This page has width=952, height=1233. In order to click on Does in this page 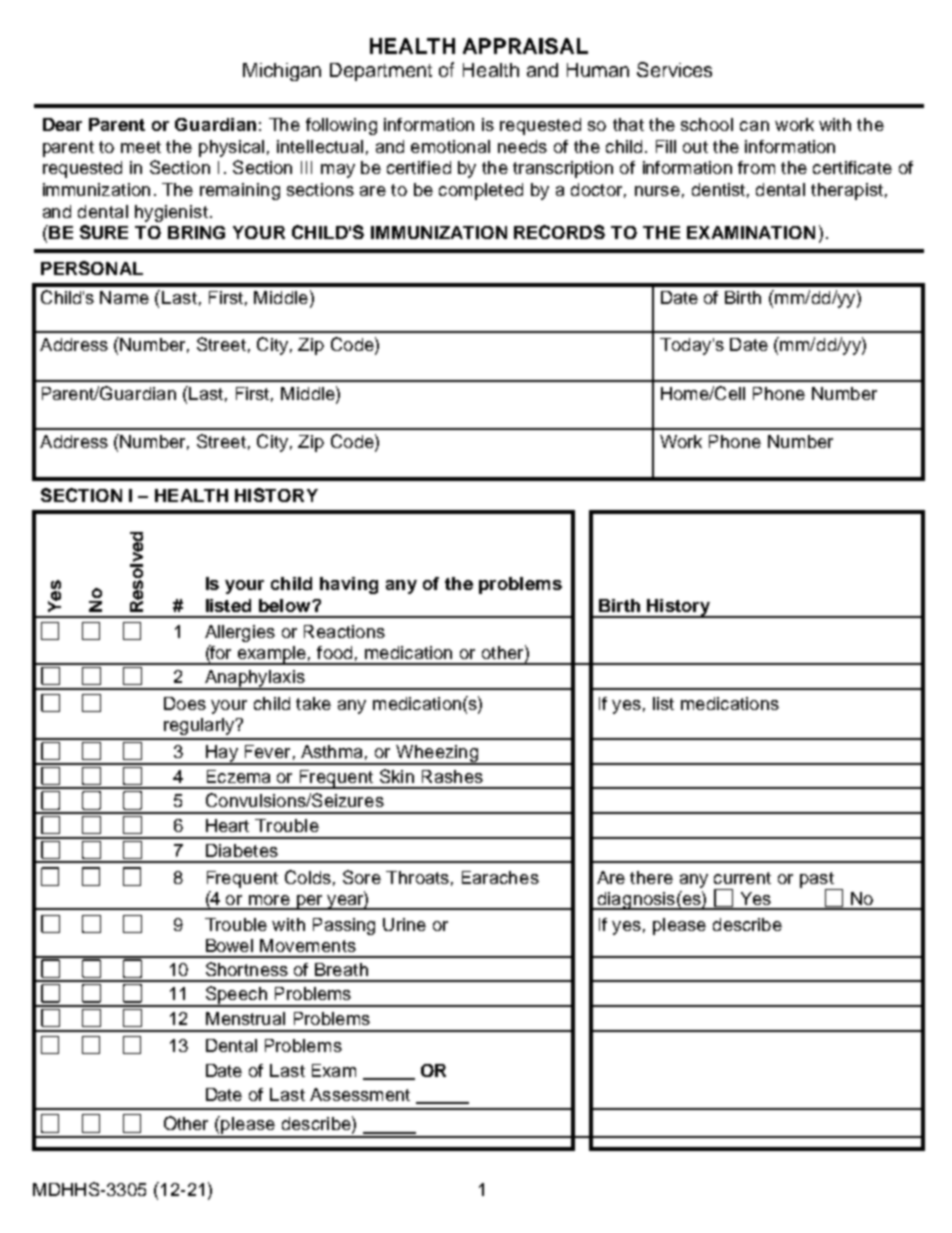, I will do `click(185, 703)`.
